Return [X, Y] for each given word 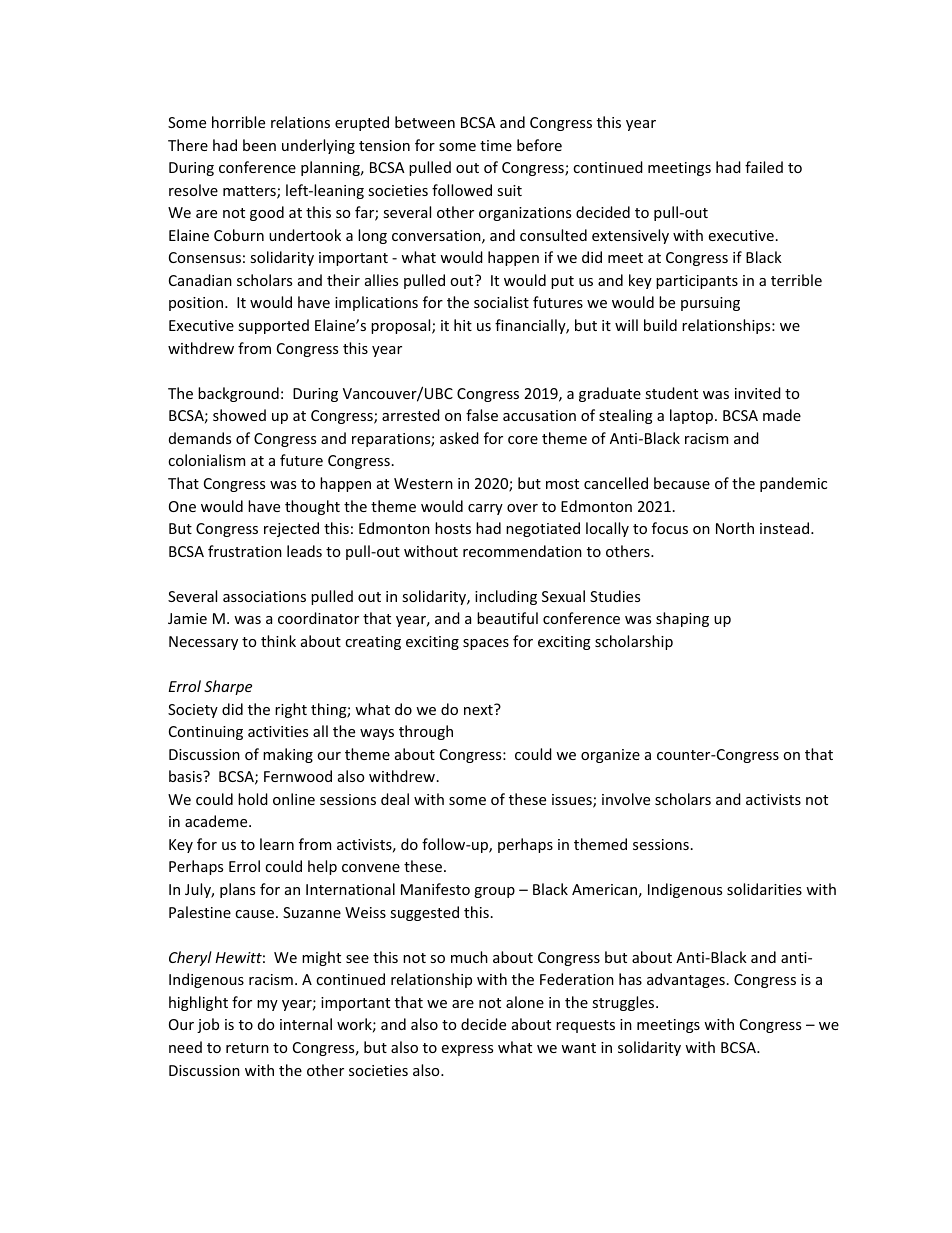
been [259, 145]
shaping [682, 619]
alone [525, 1002]
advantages [686, 980]
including [506, 597]
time [496, 145]
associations [264, 596]
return [247, 1048]
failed [764, 167]
